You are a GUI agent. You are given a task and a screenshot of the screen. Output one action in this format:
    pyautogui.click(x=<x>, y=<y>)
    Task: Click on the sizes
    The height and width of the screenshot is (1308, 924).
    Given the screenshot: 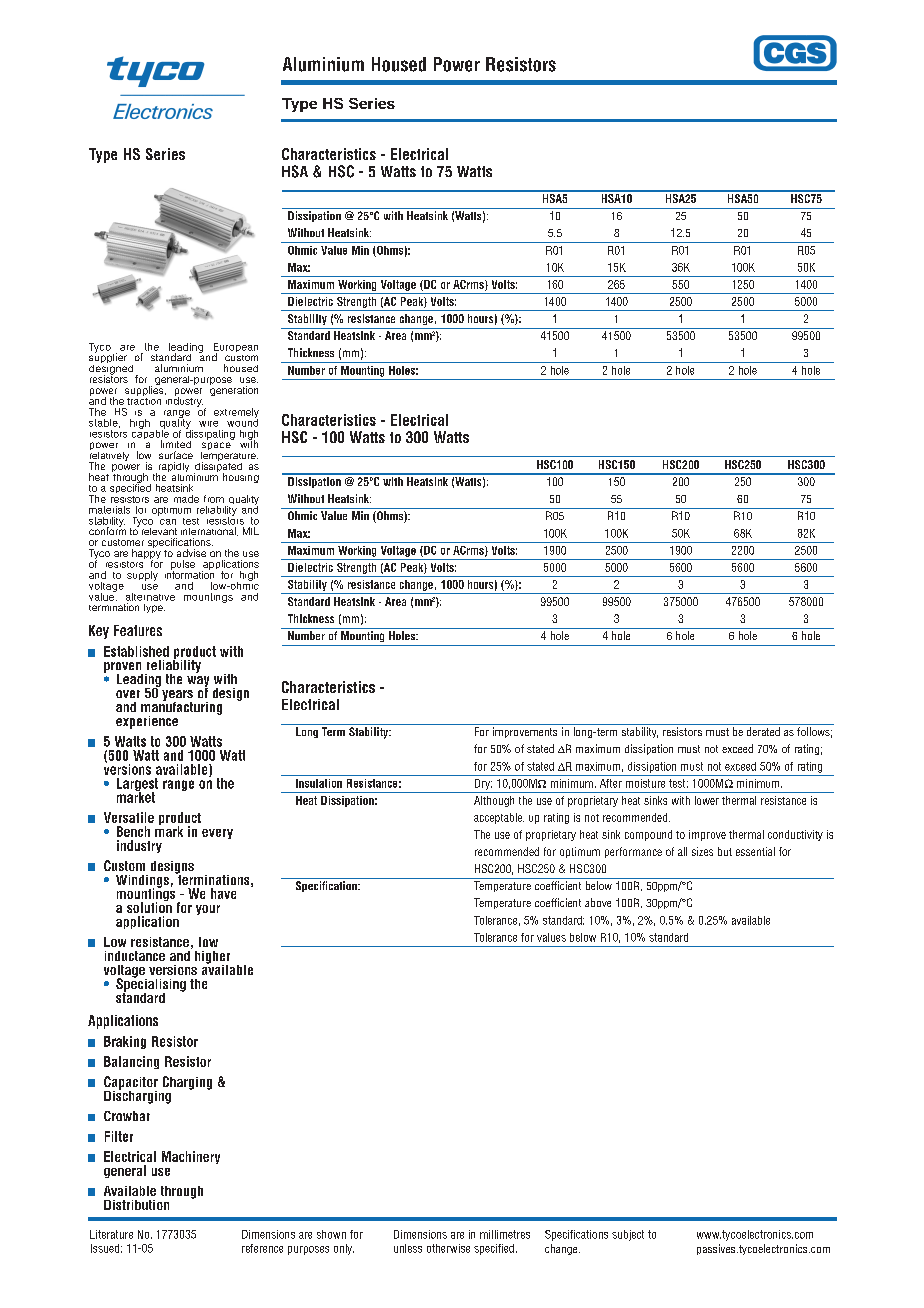 What is the action you would take?
    pyautogui.click(x=702, y=851)
